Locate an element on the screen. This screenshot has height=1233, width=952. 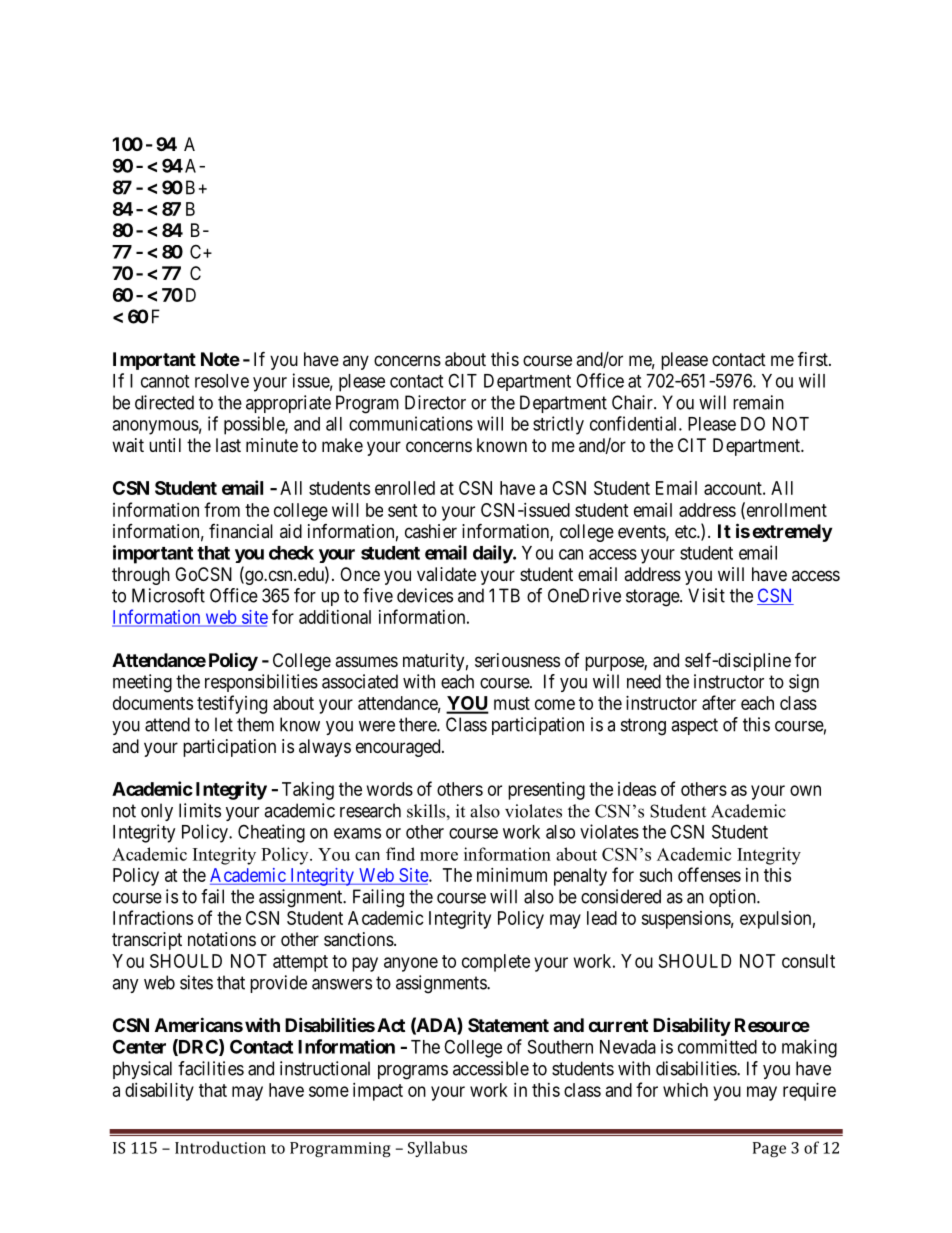
Introduction is located at coordinates (220, 1147).
